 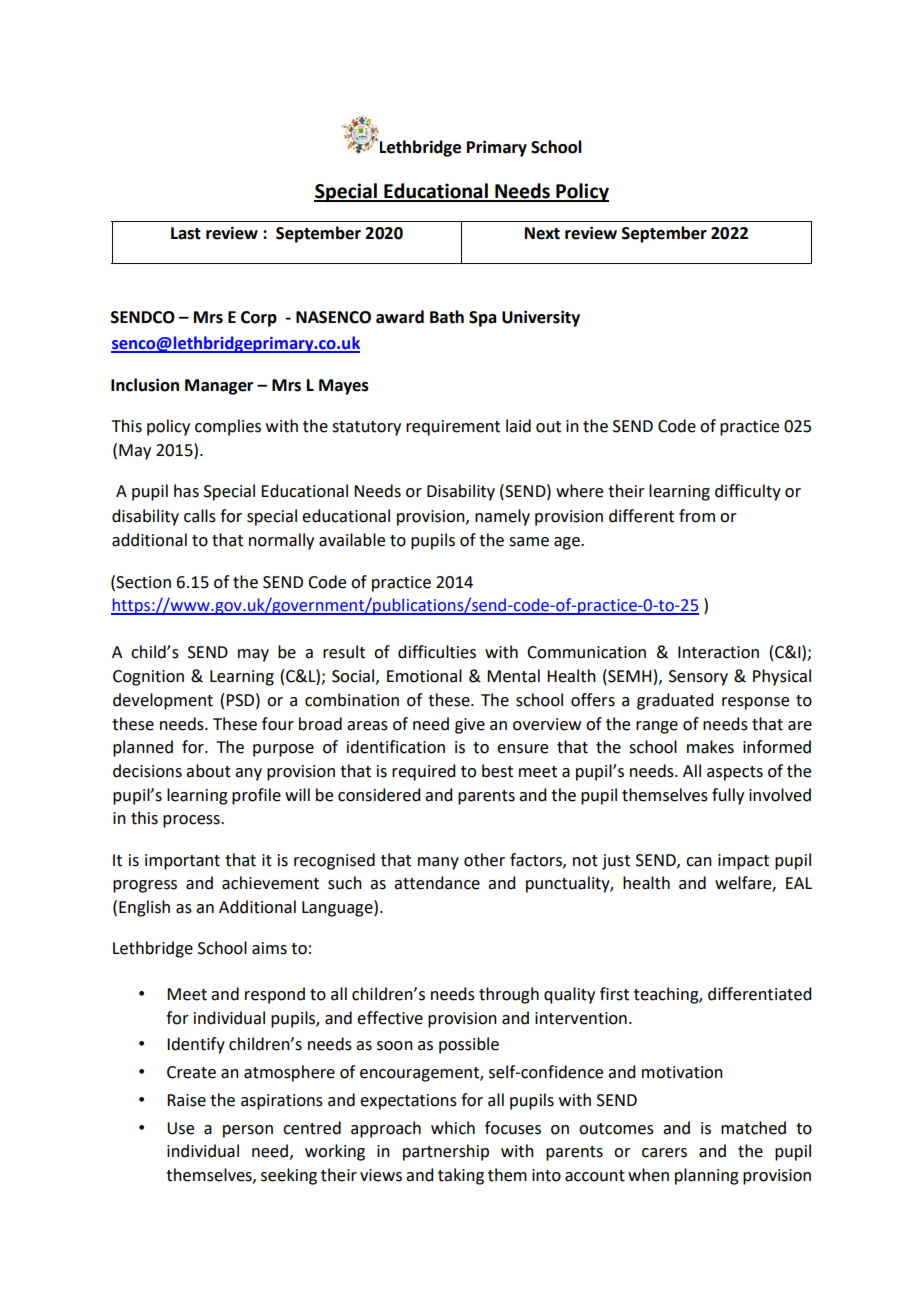 What do you see at coordinates (186, 233) in the page?
I see `Last` at bounding box center [186, 233].
